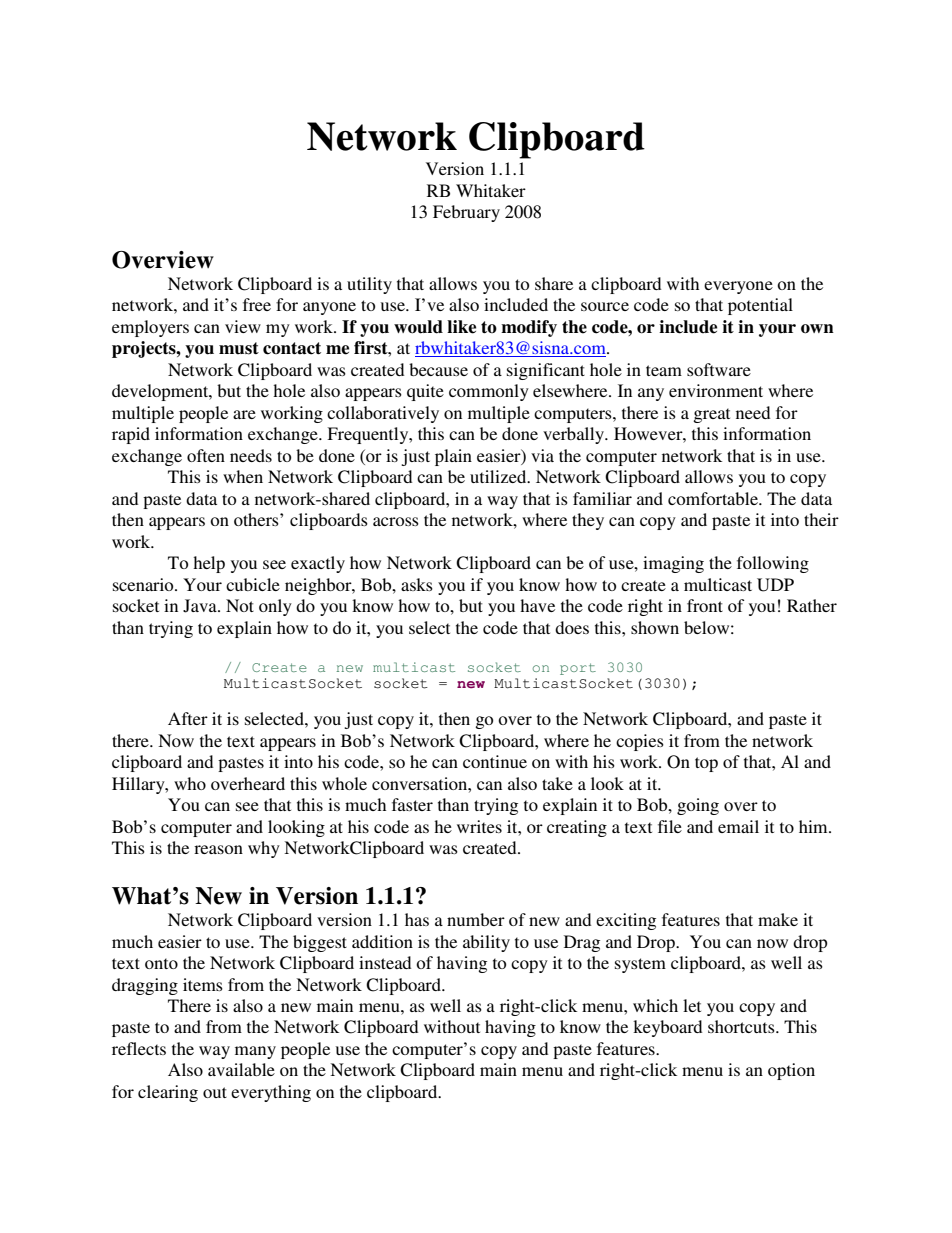 The image size is (952, 1233). I want to click on email, so click(738, 826).
